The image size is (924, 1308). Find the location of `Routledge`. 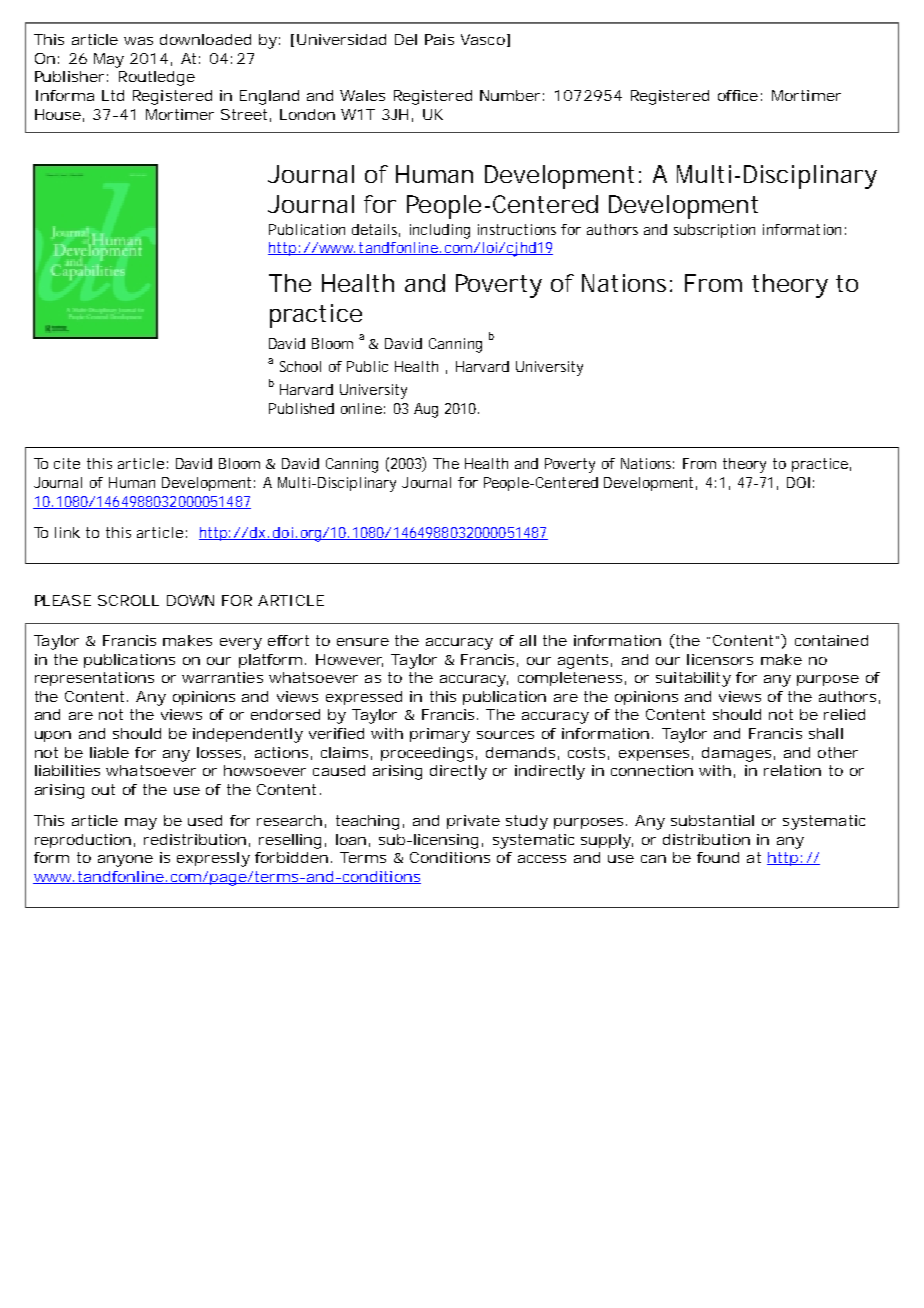

Routledge is located at coordinates (157, 78).
